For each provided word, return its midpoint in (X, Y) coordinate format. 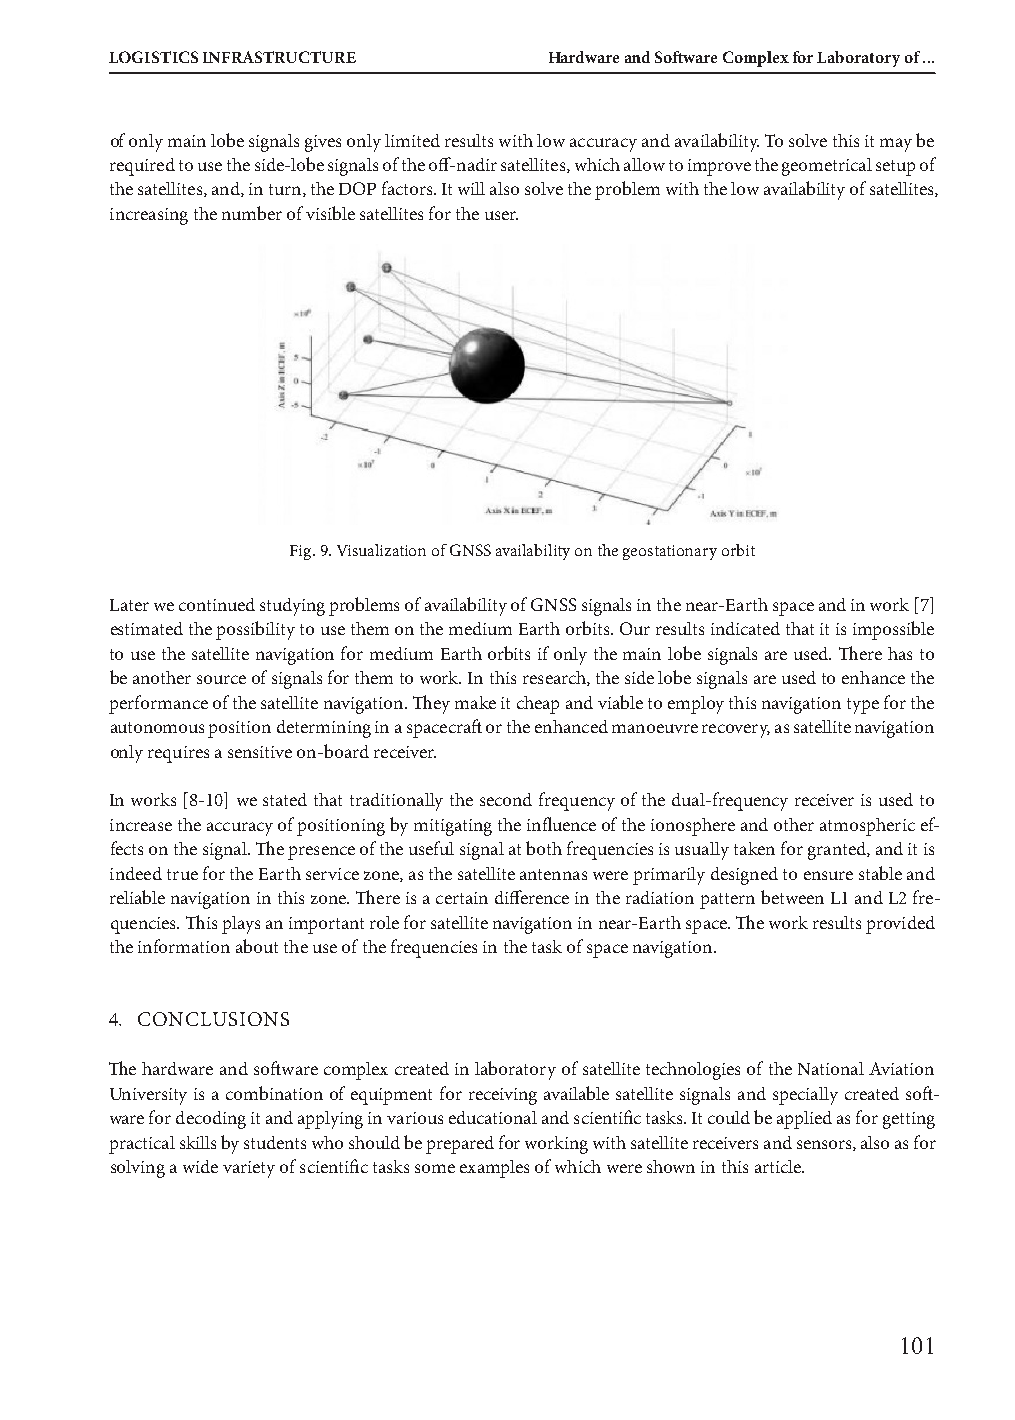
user (501, 215)
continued (217, 604)
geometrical (827, 167)
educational (493, 1117)
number (252, 213)
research (555, 678)
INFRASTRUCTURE (279, 57)
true (182, 874)
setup (895, 168)
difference (532, 897)
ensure (828, 875)
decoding (211, 1120)
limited (412, 140)
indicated (745, 628)
